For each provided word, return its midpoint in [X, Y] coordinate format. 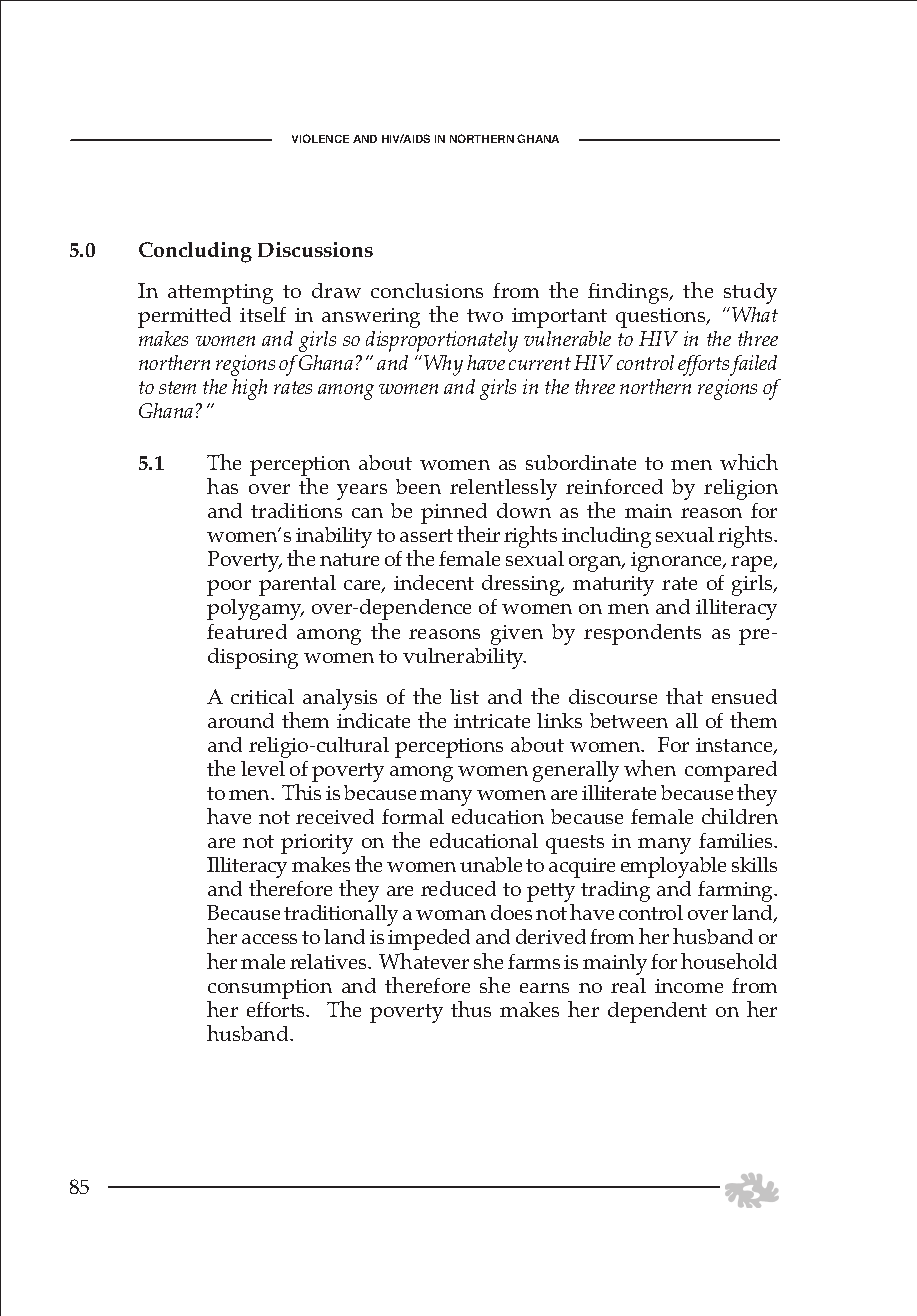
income [689, 986]
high [249, 389]
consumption [270, 989]
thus [471, 1009]
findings [629, 293]
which [749, 462]
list [464, 696]
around [241, 720]
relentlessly [503, 489]
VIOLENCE [320, 138]
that [684, 696]
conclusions [427, 290]
